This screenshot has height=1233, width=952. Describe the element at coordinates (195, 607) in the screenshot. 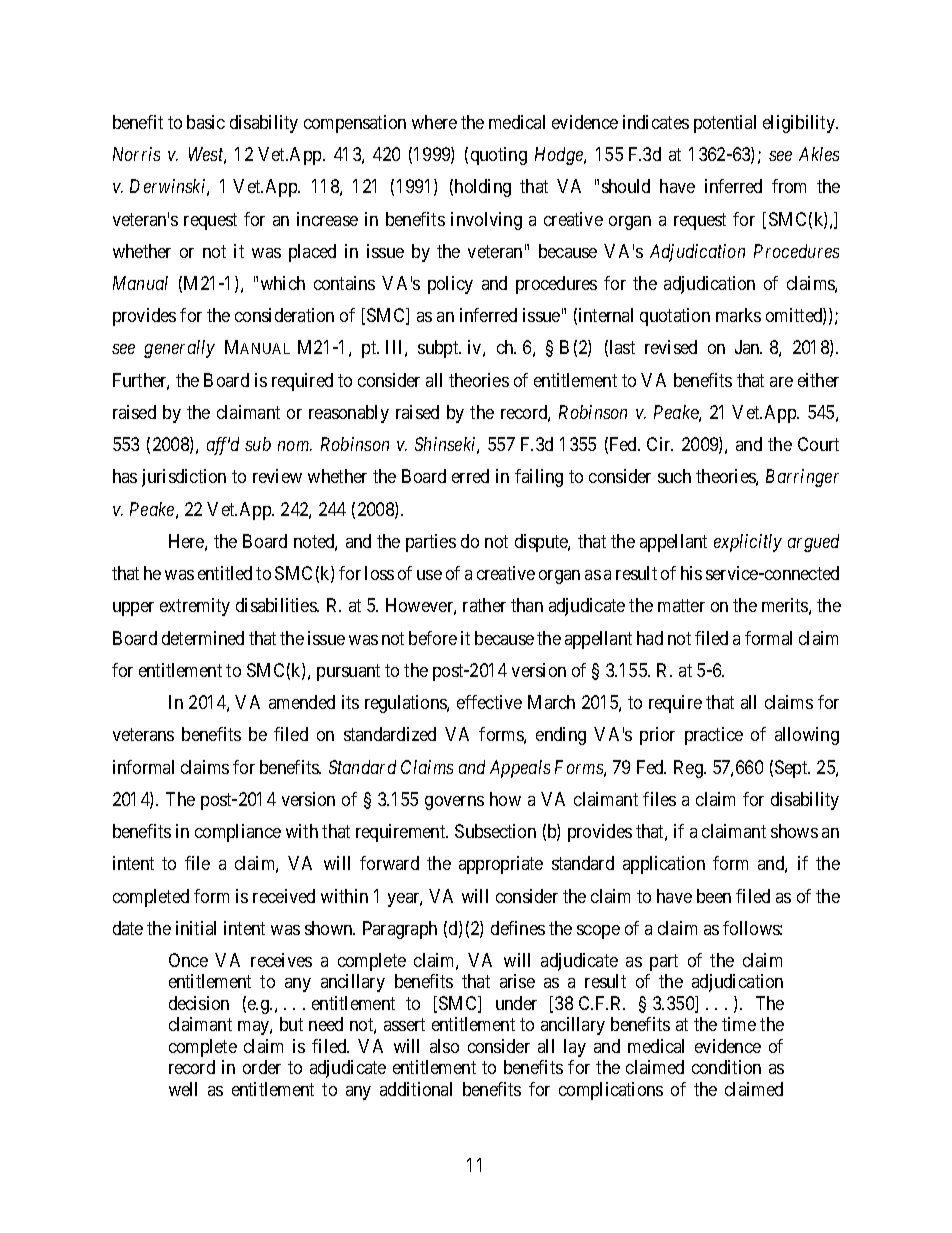

I see `extremity` at that location.
